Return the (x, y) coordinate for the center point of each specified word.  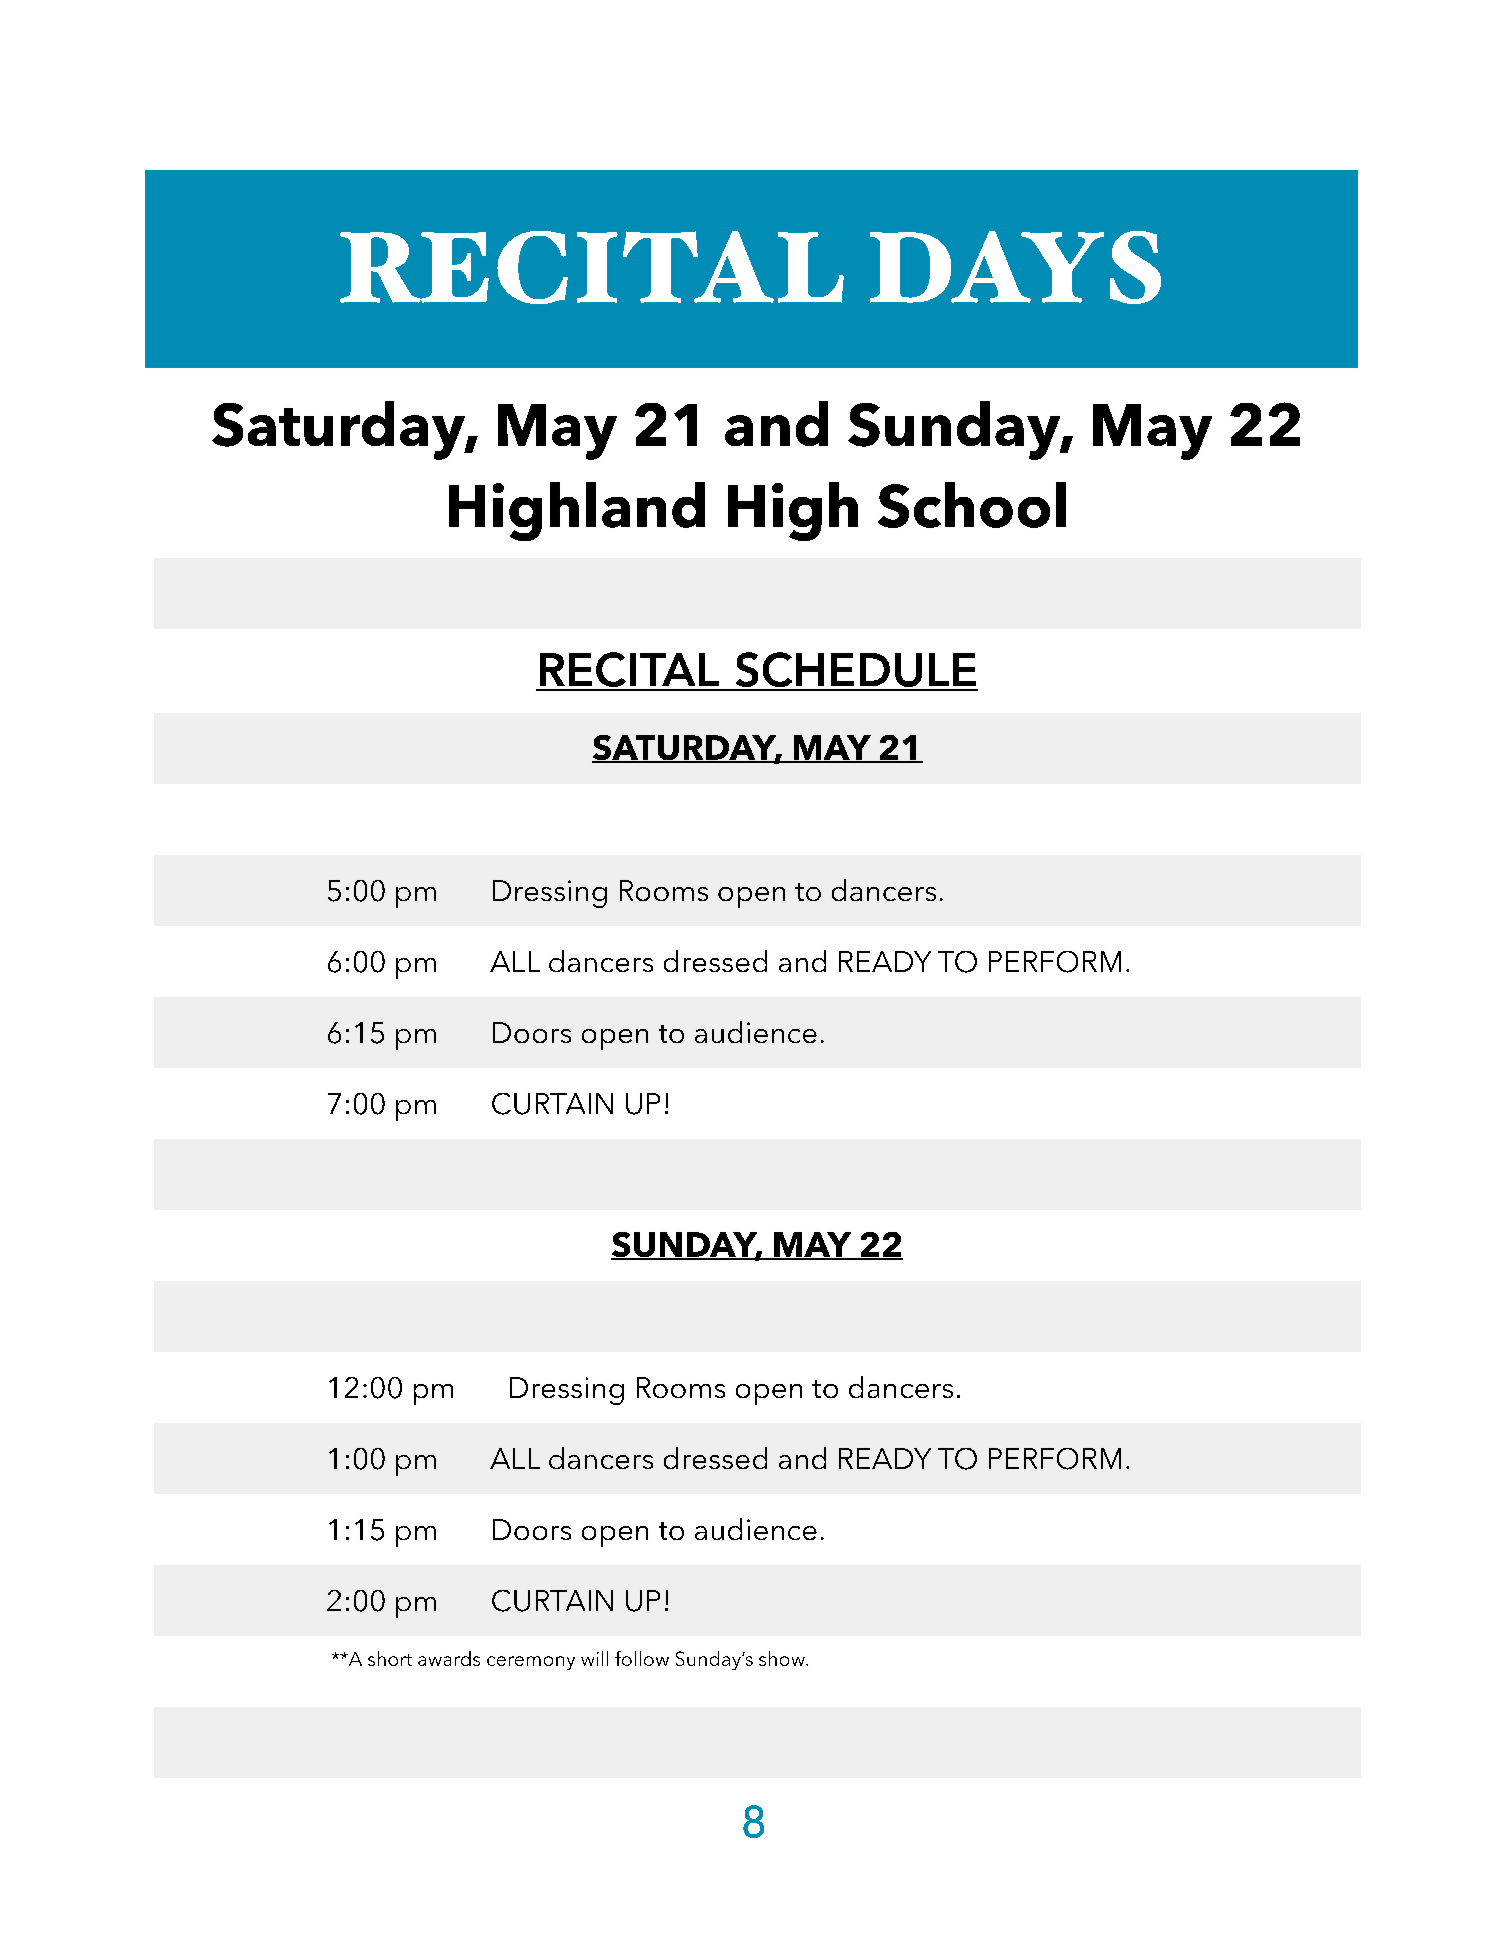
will (594, 1658)
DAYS (1015, 267)
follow (642, 1658)
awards (449, 1658)
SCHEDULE (855, 671)
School (972, 505)
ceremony (531, 1663)
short (390, 1658)
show (783, 1658)
